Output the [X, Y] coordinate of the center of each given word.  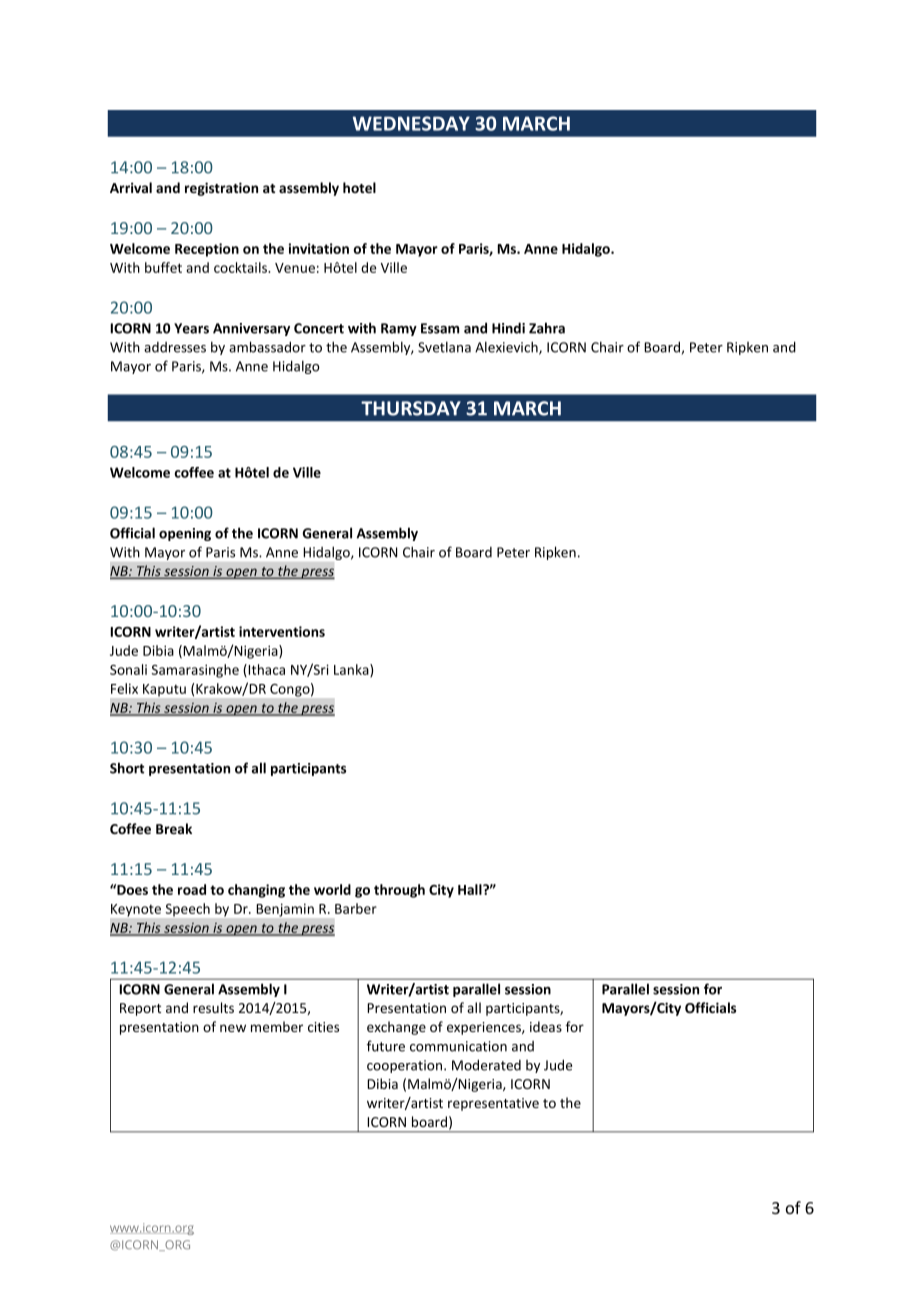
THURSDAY [411, 408]
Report [140, 1009]
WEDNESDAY [411, 123]
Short [127, 768]
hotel [359, 187]
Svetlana [444, 347]
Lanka [352, 670]
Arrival [131, 187]
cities [323, 1027]
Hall [471, 889]
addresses [175, 347]
